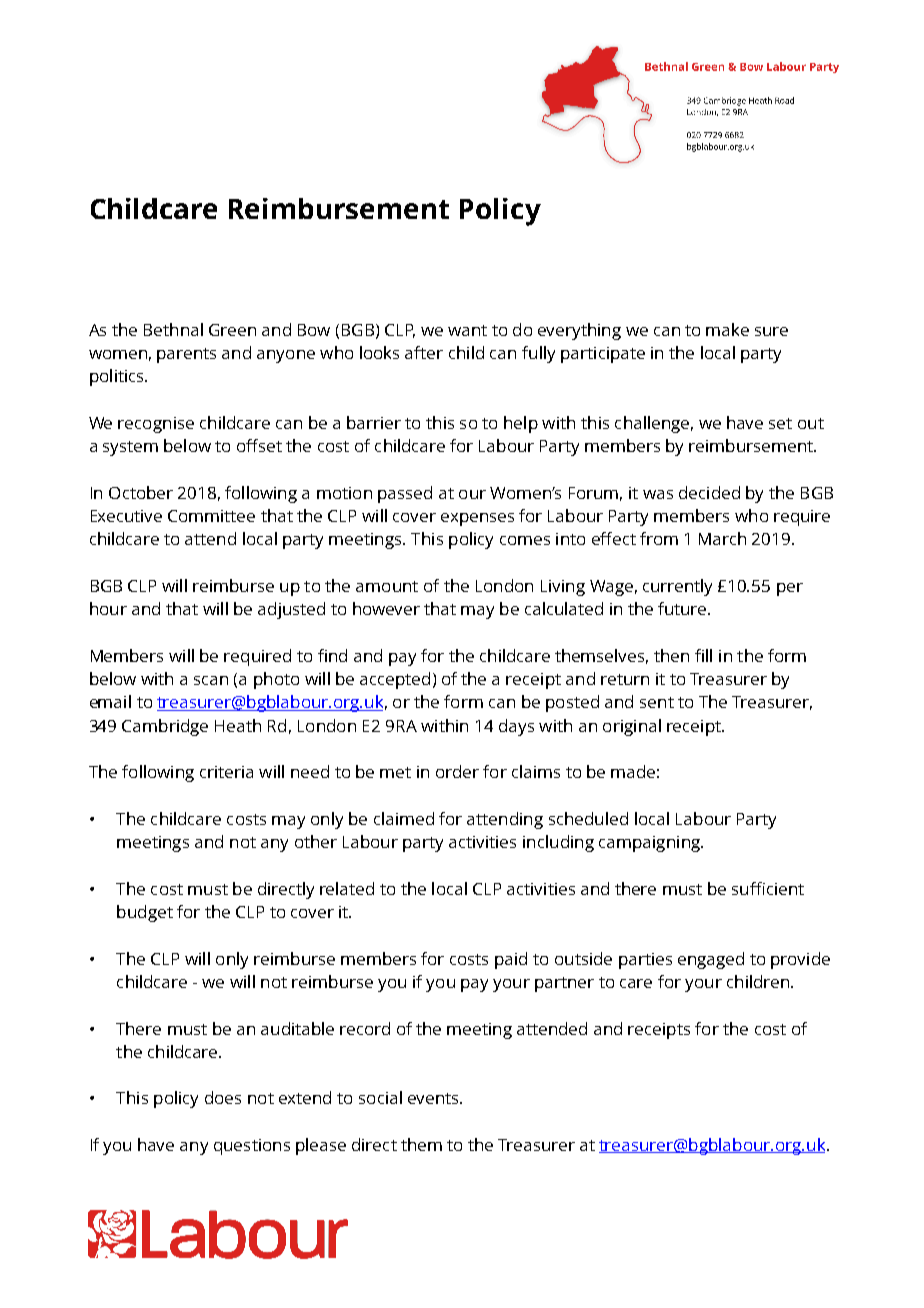  I want to click on expenses, so click(477, 519).
